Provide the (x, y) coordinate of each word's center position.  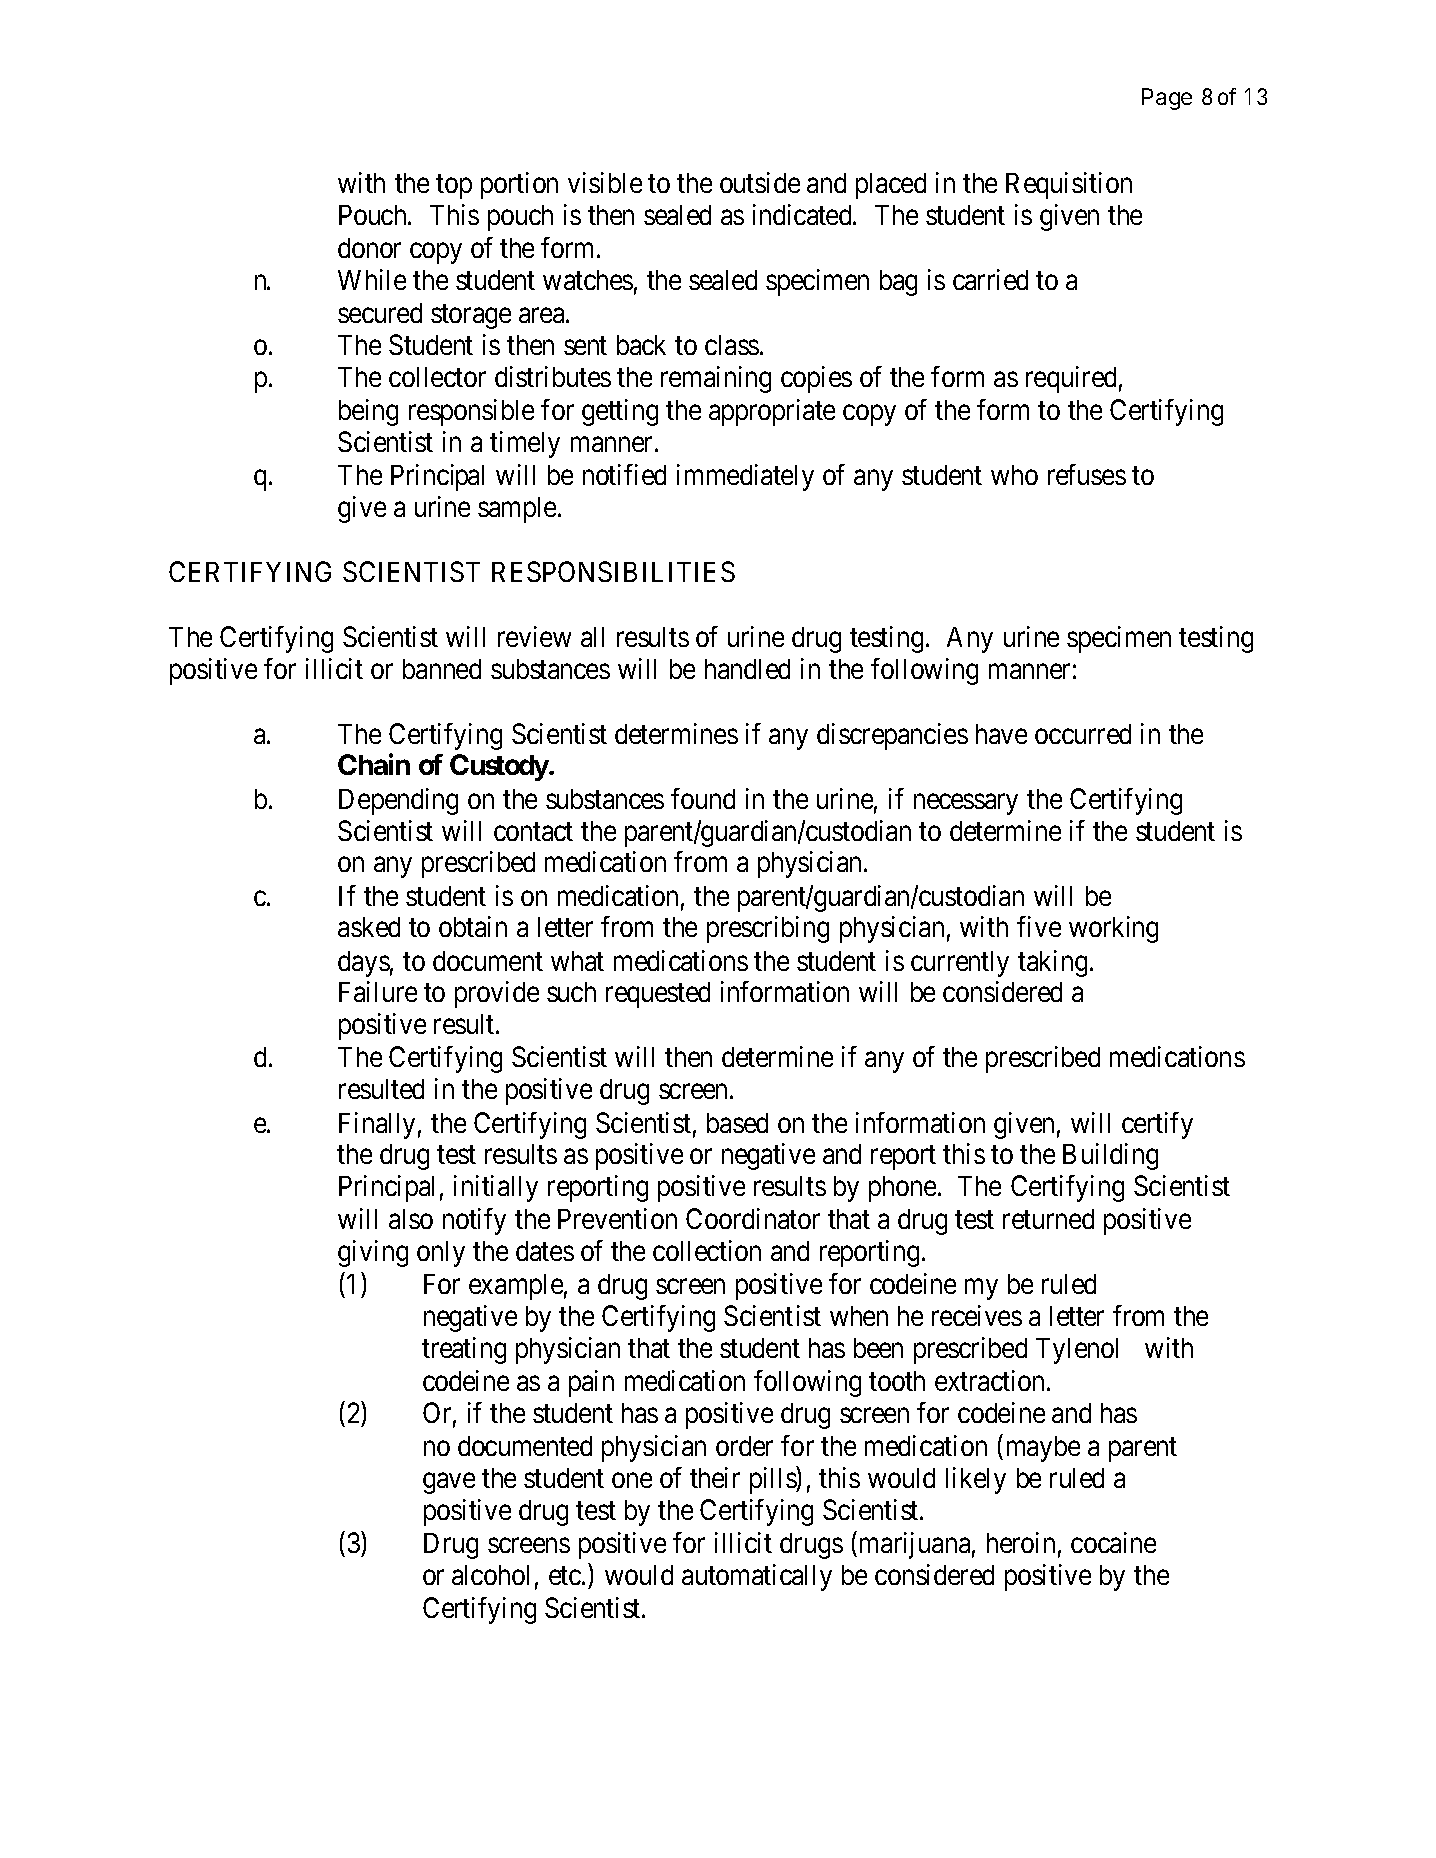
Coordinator (753, 1218)
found (703, 798)
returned (1048, 1219)
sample (517, 510)
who (1014, 475)
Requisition (1069, 185)
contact (533, 831)
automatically (757, 1577)
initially (496, 1188)
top (454, 187)
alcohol (490, 1575)
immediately (745, 477)
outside (760, 182)
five (1039, 926)
